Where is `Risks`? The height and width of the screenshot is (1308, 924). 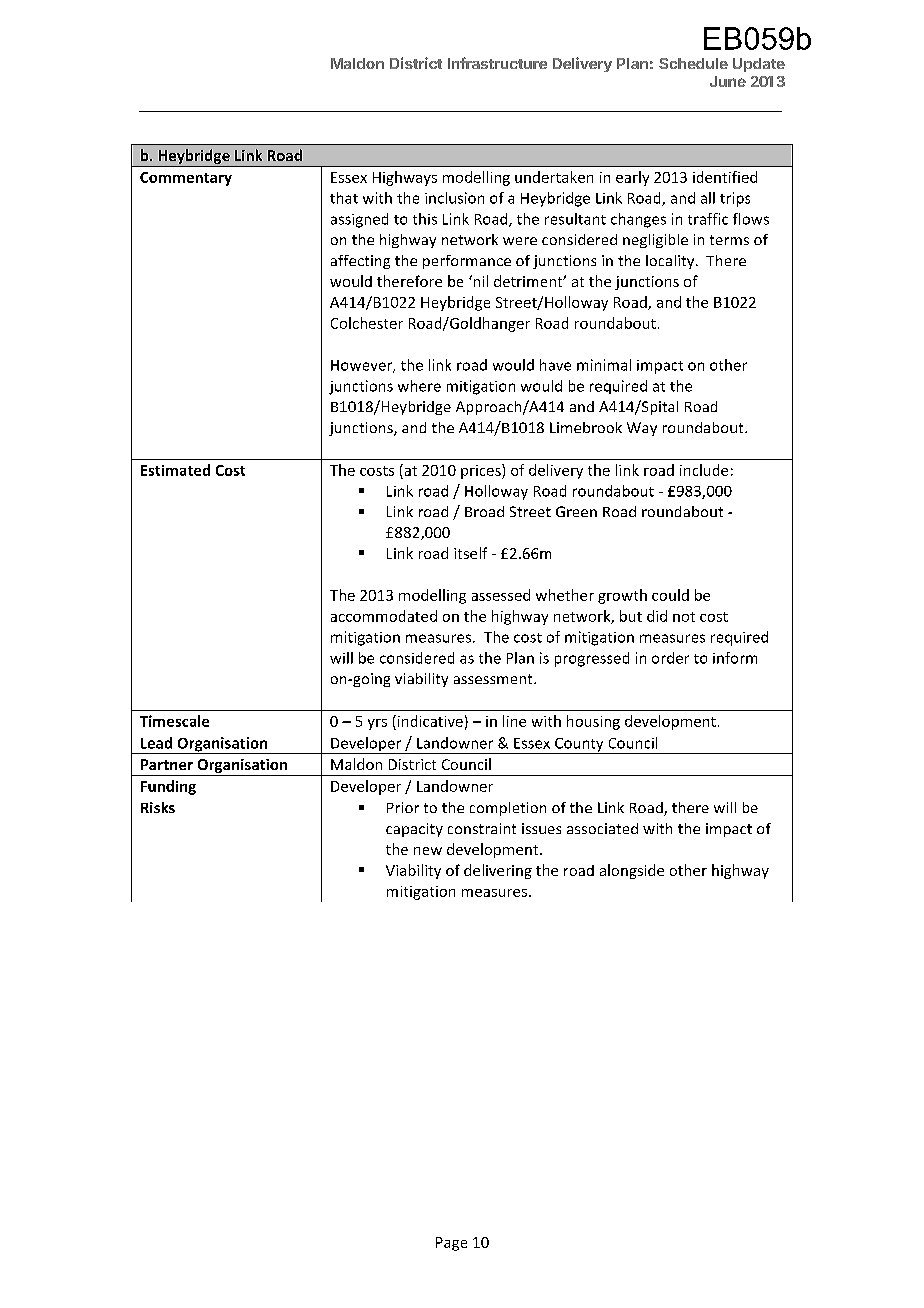 Risks is located at coordinates (158, 807).
